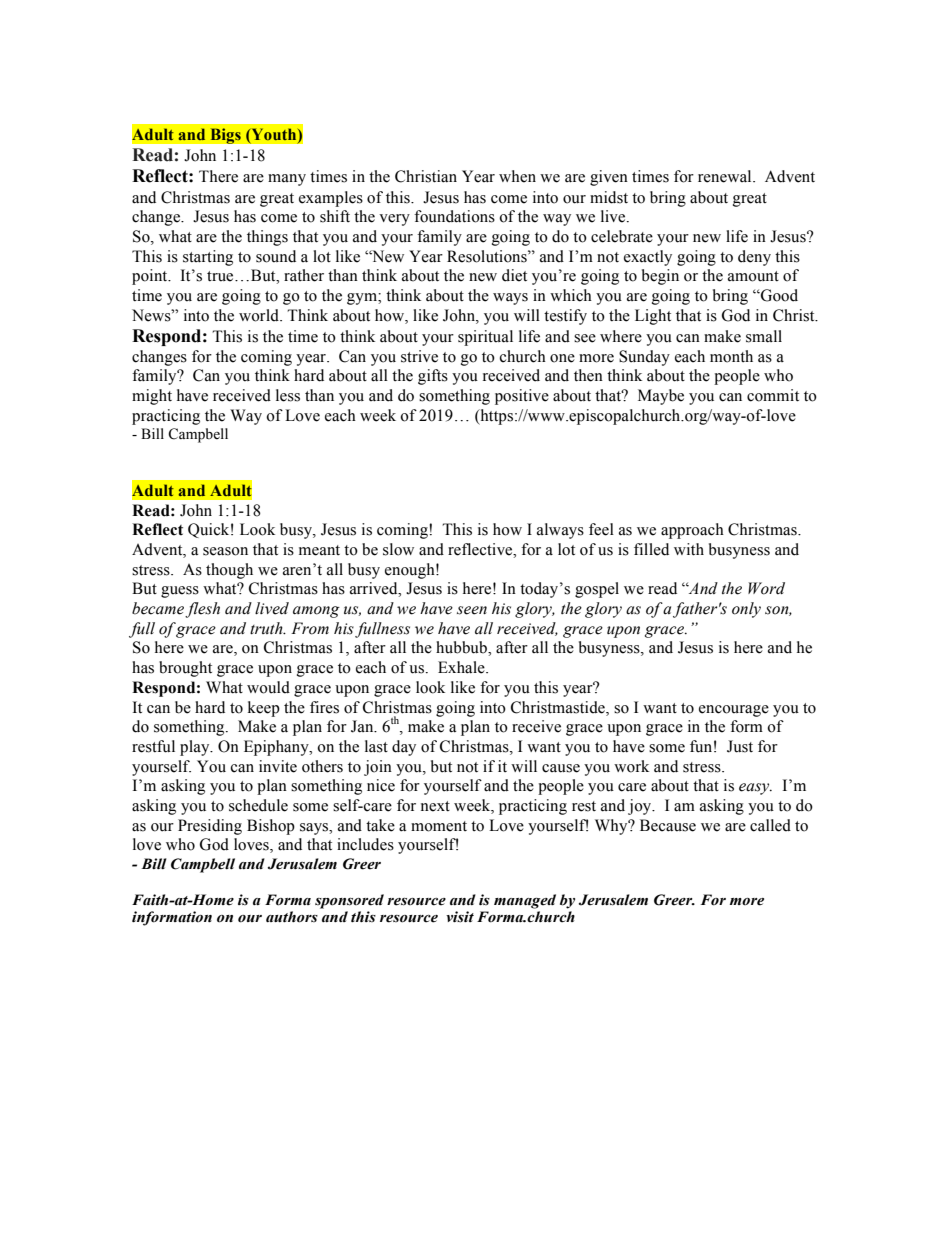  I want to click on approach, so click(692, 531).
